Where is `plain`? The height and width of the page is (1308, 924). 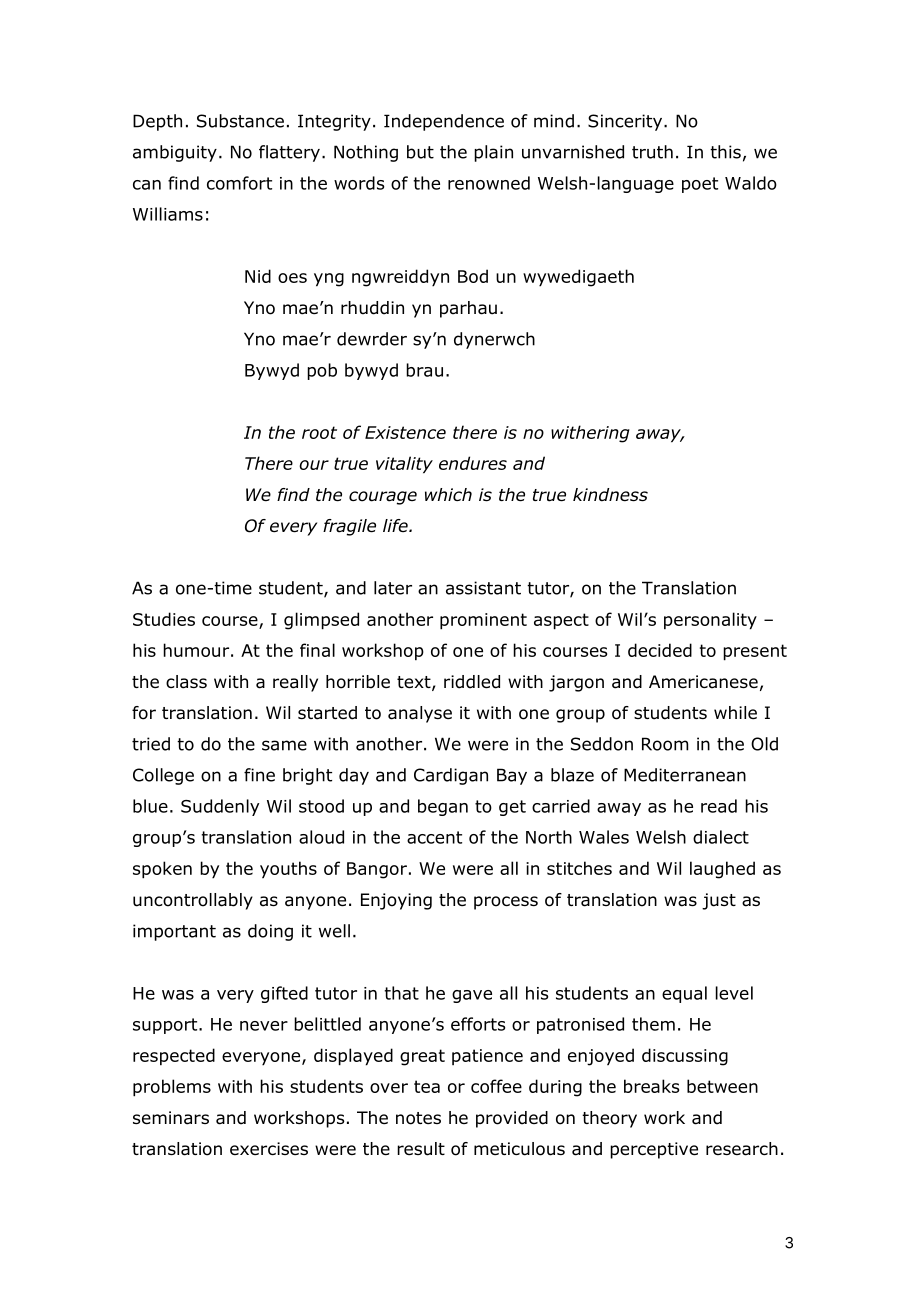 plain is located at coordinates (493, 153).
